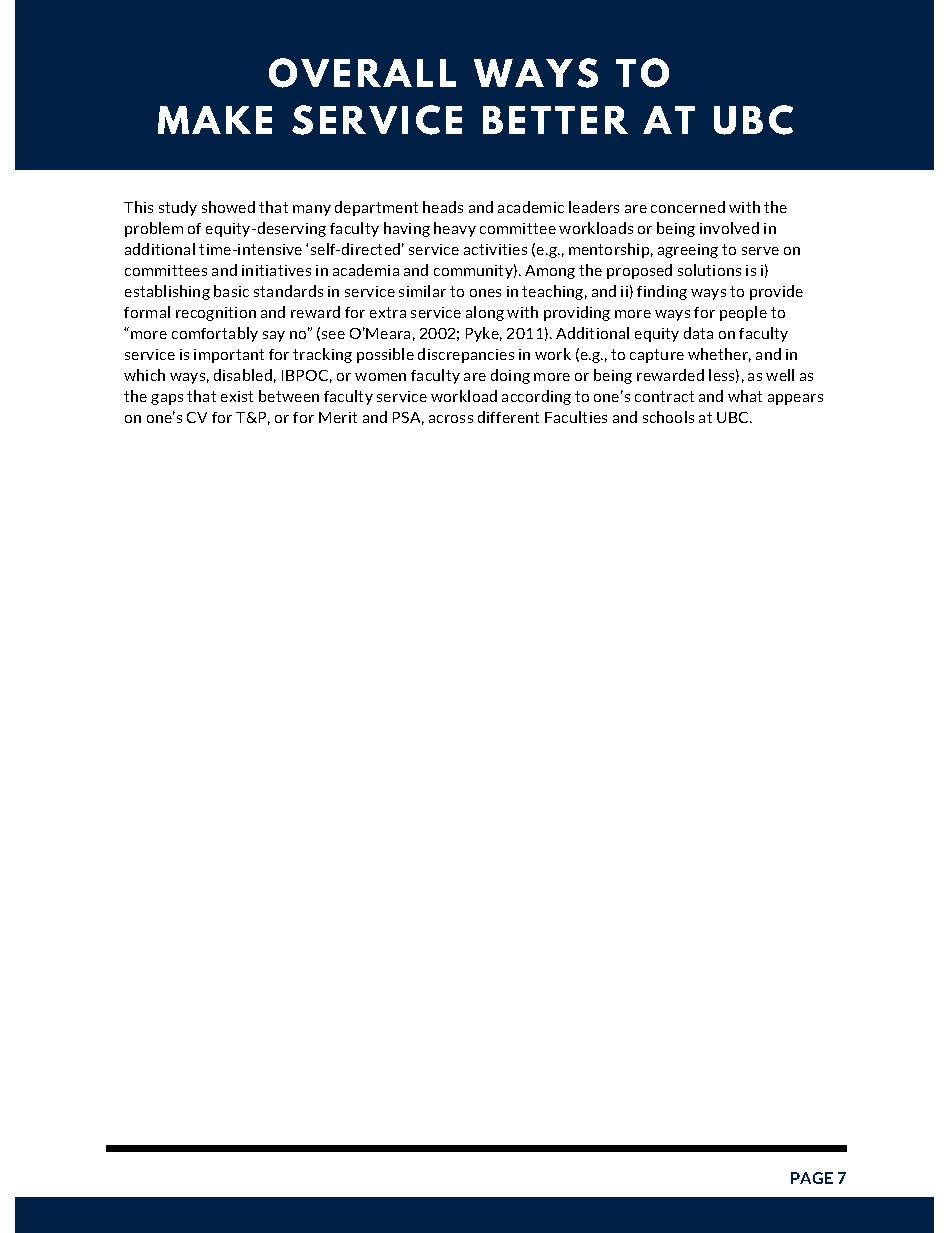 This screenshot has height=1233, width=952. Describe the element at coordinates (451, 419) in the screenshot. I see `across` at that location.
